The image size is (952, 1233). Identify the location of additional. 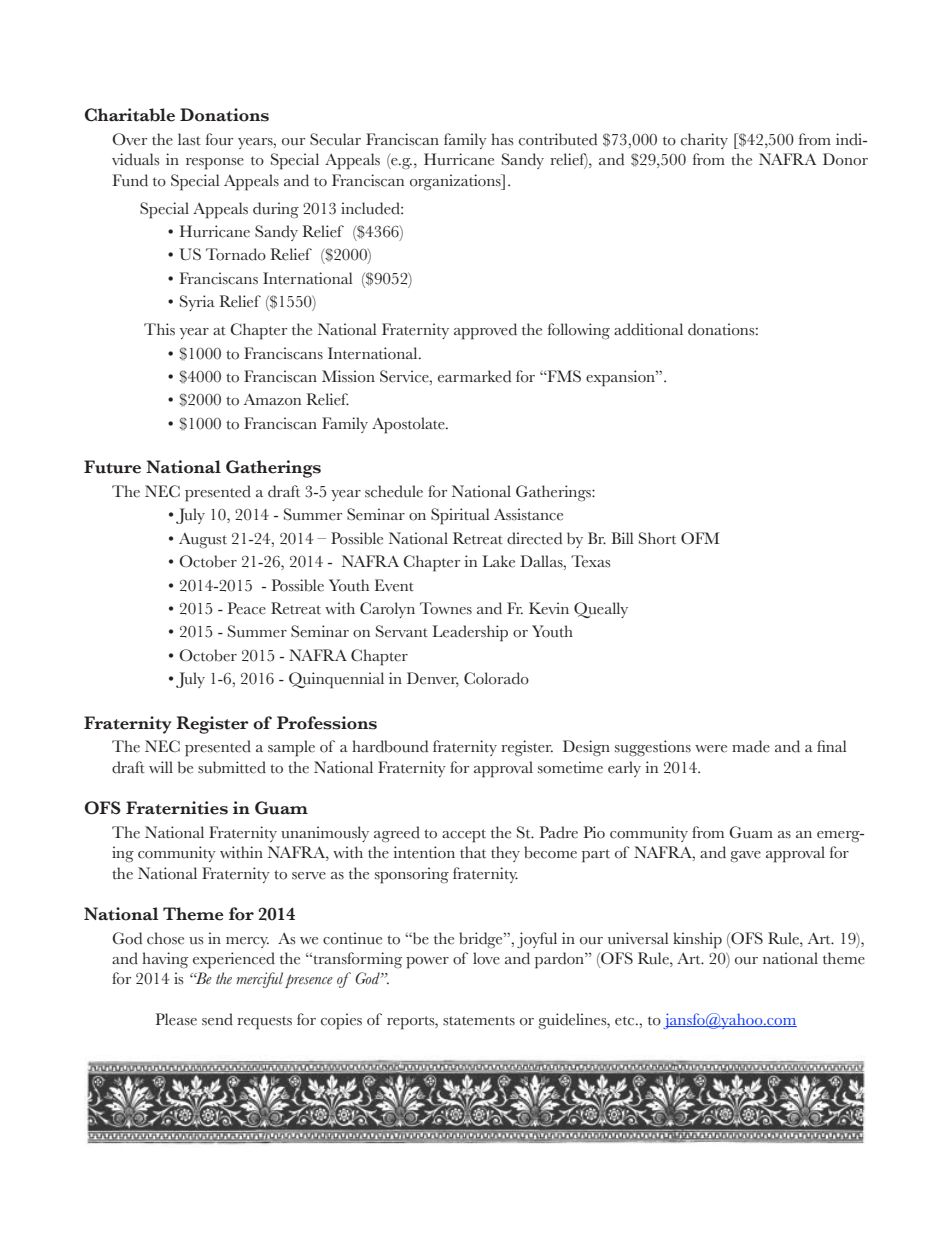
(648, 329).
